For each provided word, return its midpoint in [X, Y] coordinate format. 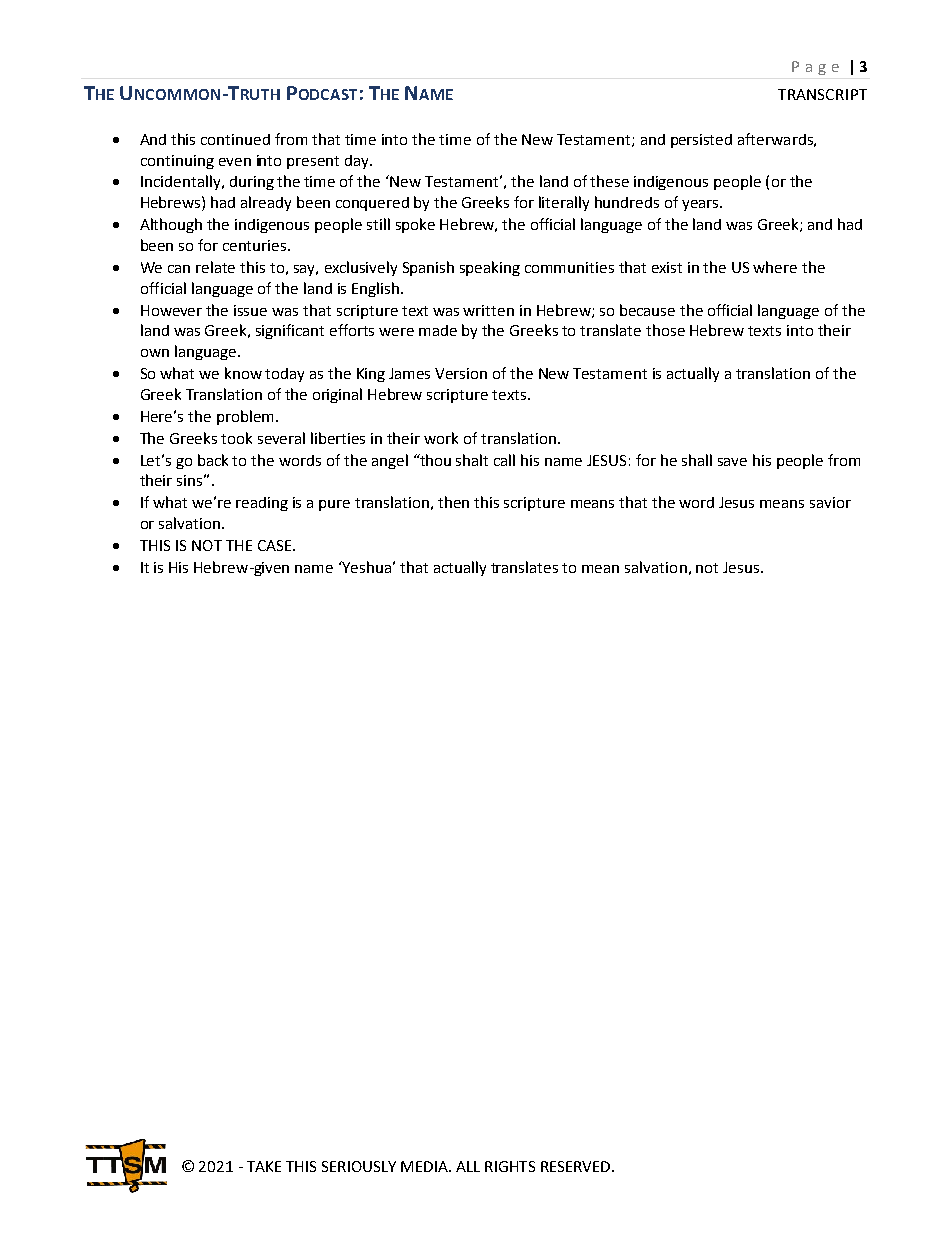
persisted [701, 141]
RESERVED [577, 1166]
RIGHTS [510, 1166]
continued [235, 139]
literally [564, 203]
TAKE [264, 1166]
